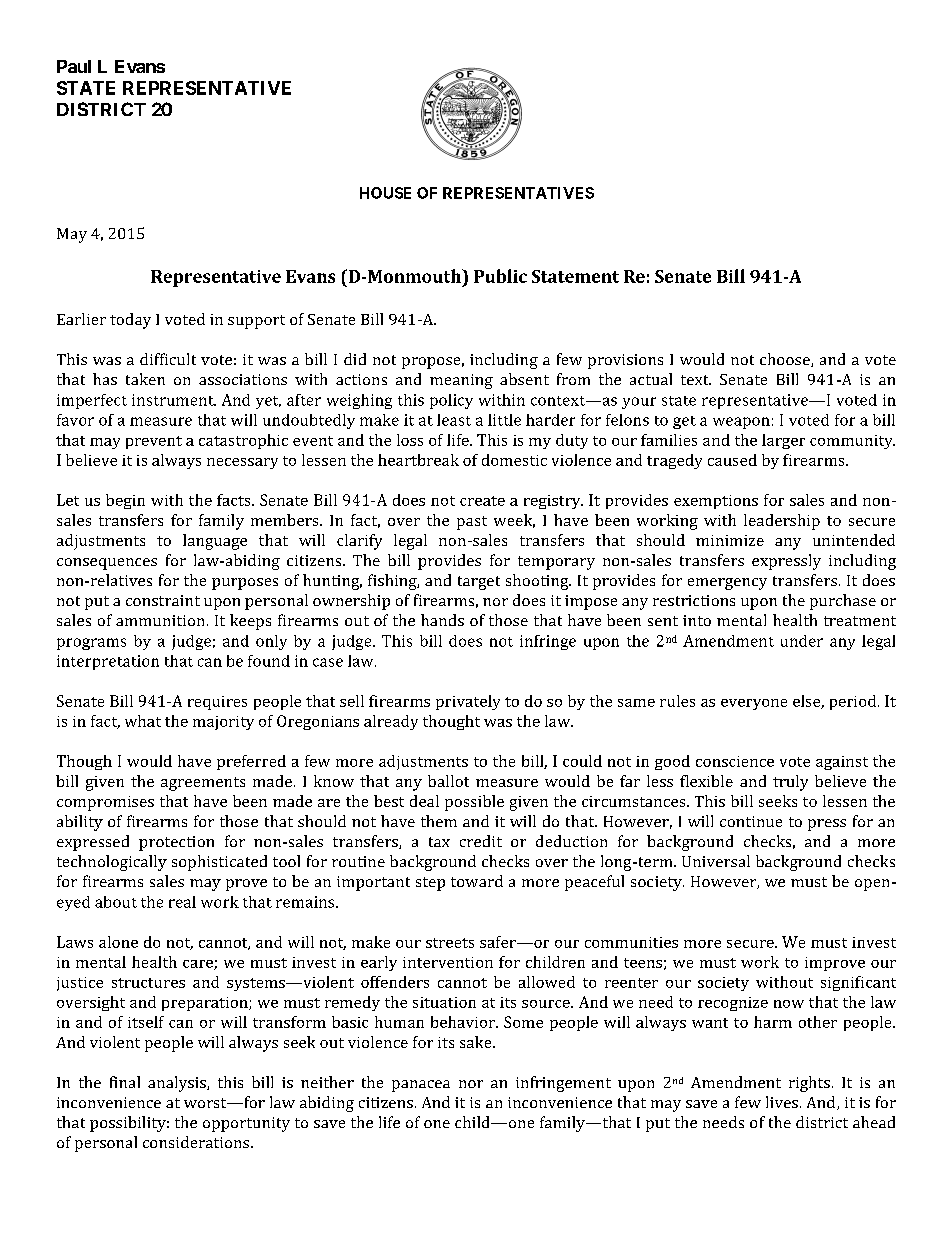  Describe the element at coordinates (500, 276) in the document. I see `Public` at that location.
